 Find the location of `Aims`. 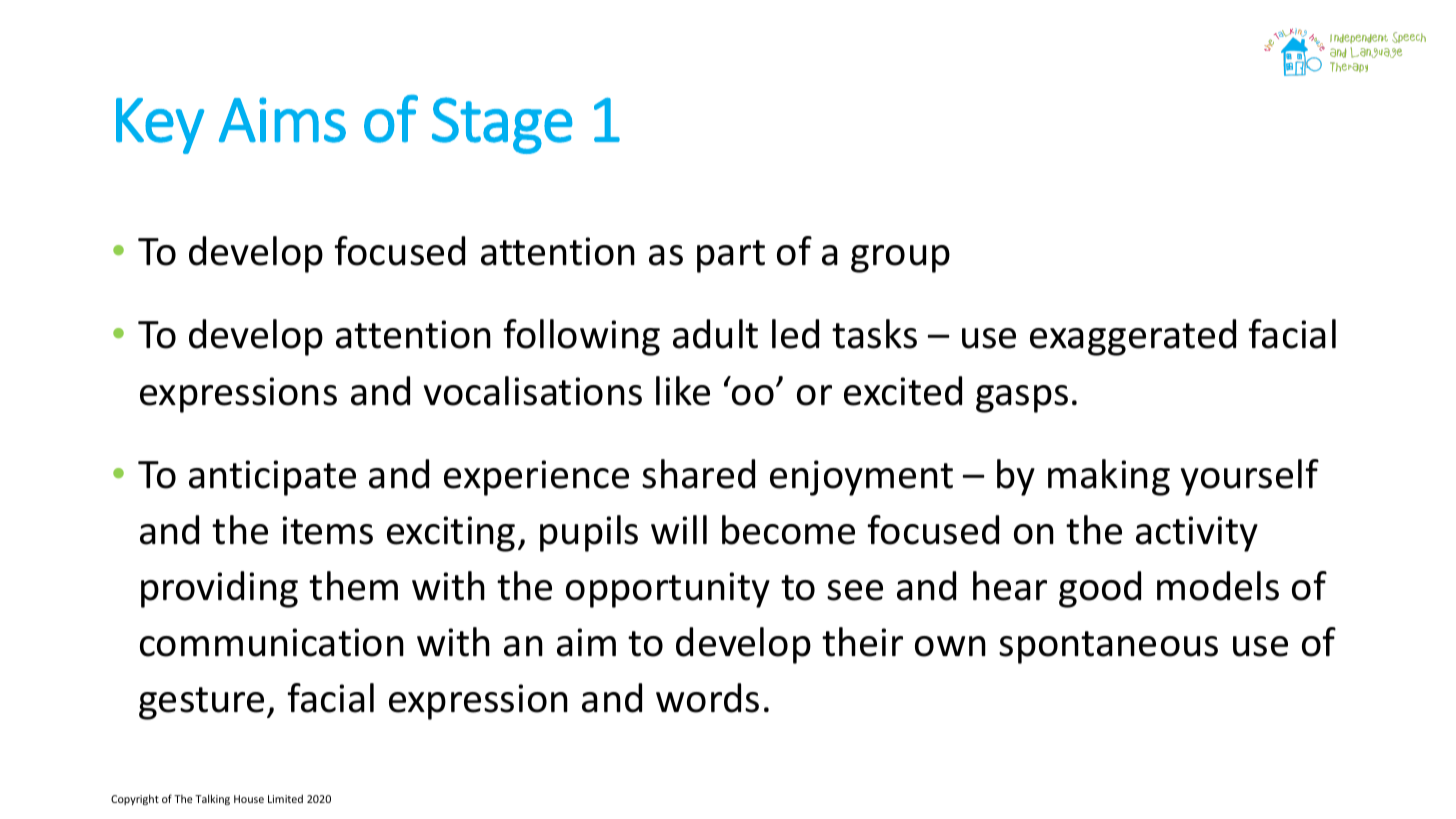

Aims is located at coordinates (282, 120).
